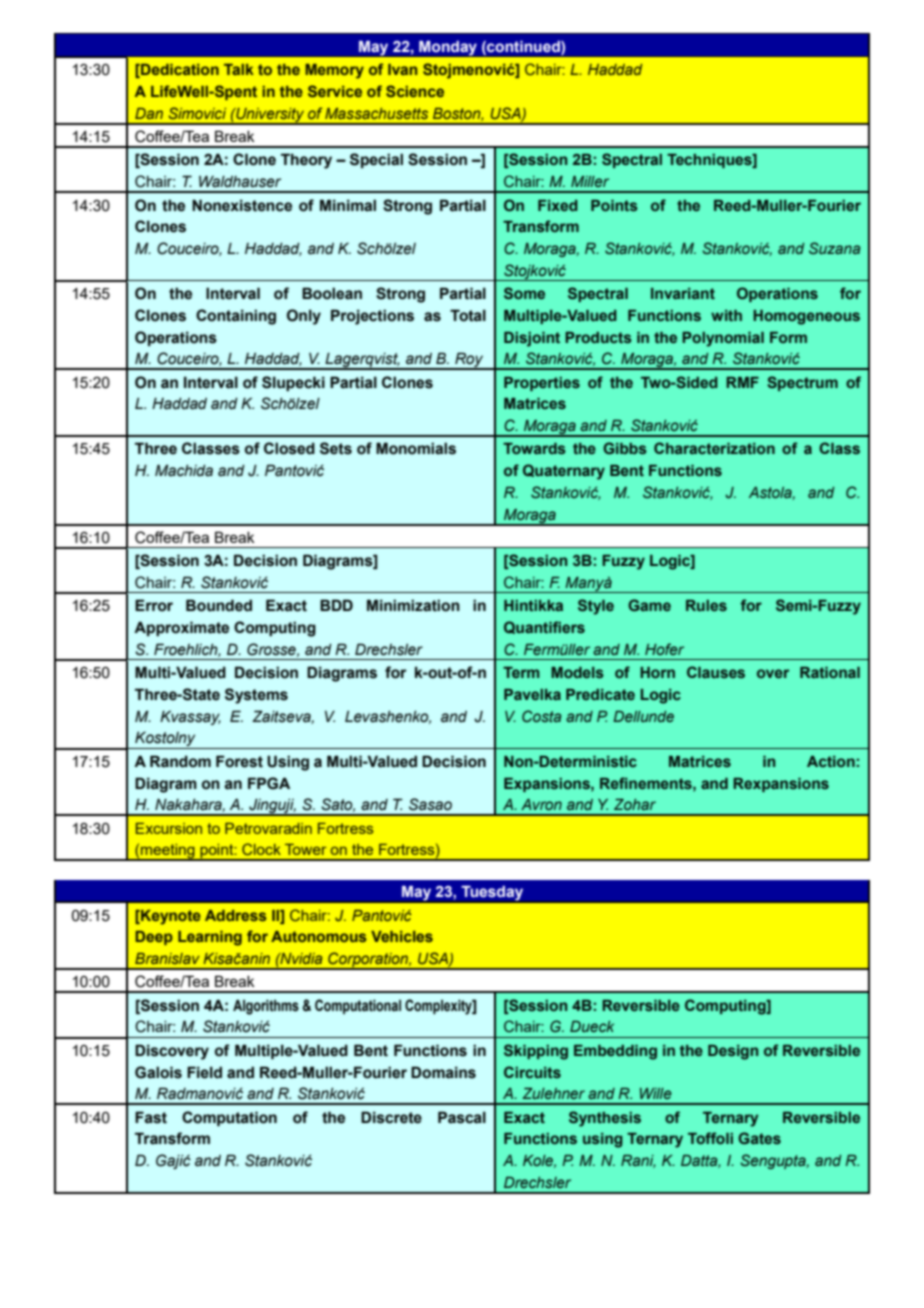 The height and width of the screenshot is (1308, 924). I want to click on Pascal, so click(462, 1117).
